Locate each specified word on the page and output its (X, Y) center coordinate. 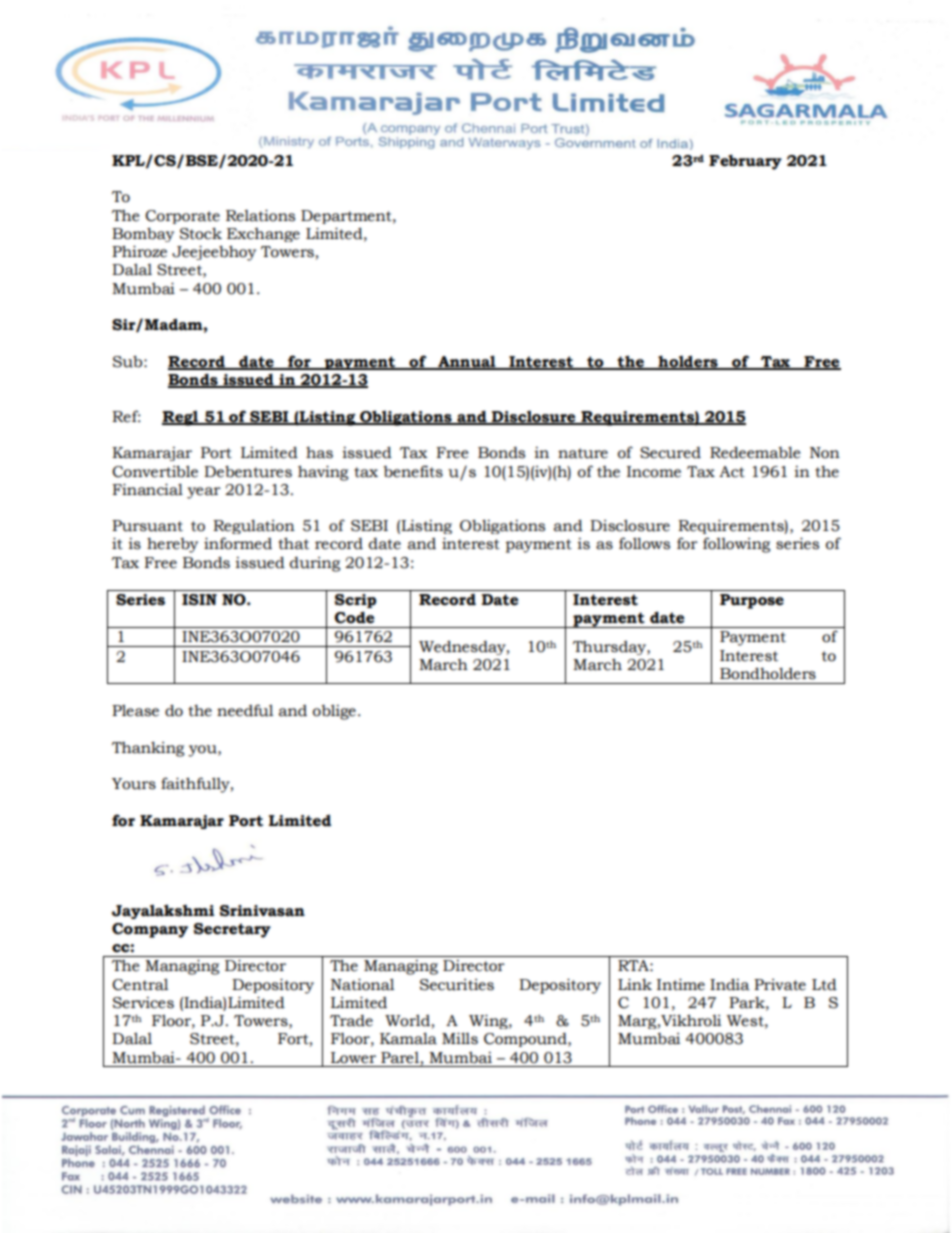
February (745, 162)
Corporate (182, 217)
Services (143, 1003)
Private (780, 985)
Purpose (752, 601)
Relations (260, 215)
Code (354, 617)
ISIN (199, 600)
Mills (460, 1038)
